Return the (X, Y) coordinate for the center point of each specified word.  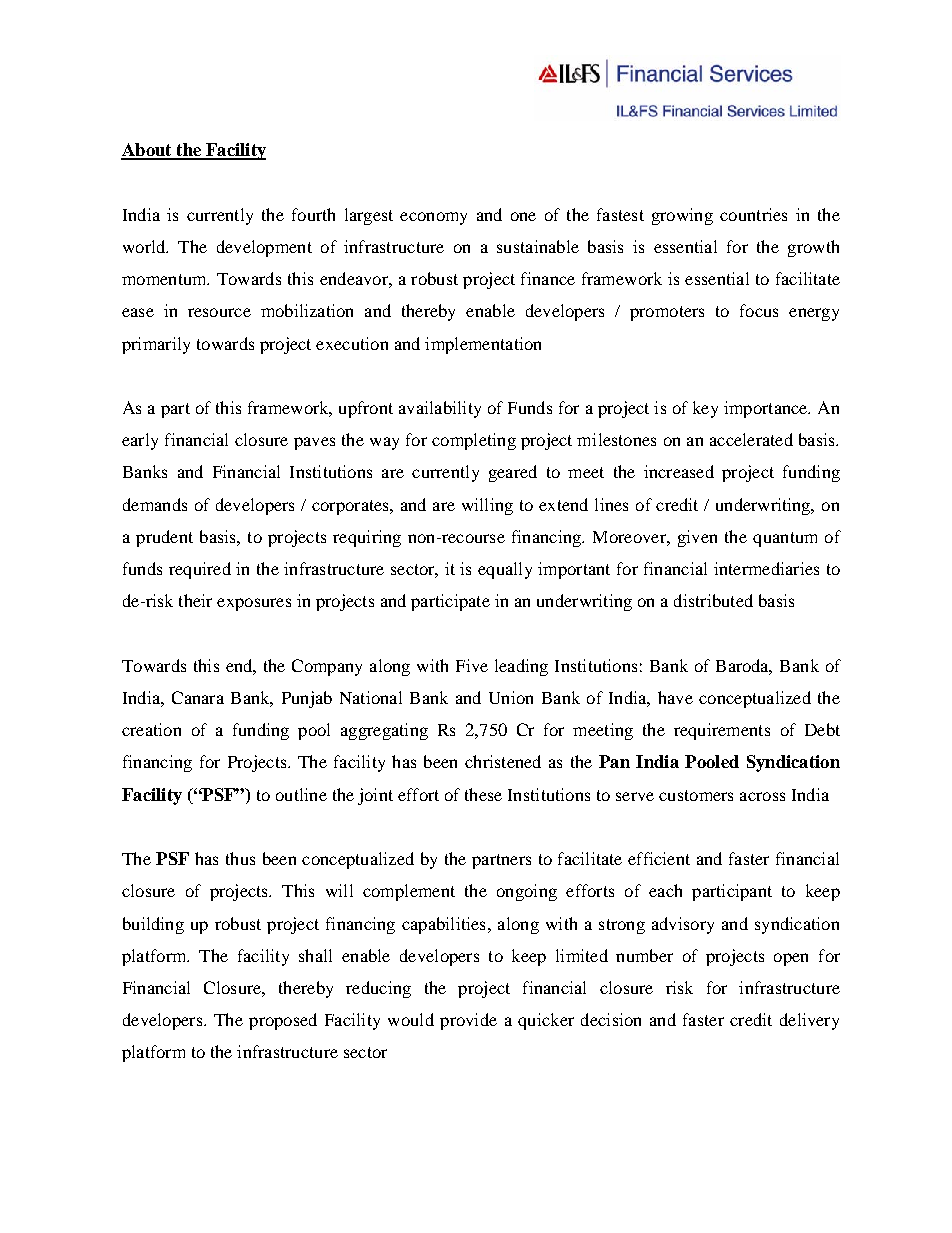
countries (753, 214)
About (147, 151)
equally (505, 570)
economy (433, 218)
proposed (283, 1021)
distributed (713, 600)
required (200, 570)
